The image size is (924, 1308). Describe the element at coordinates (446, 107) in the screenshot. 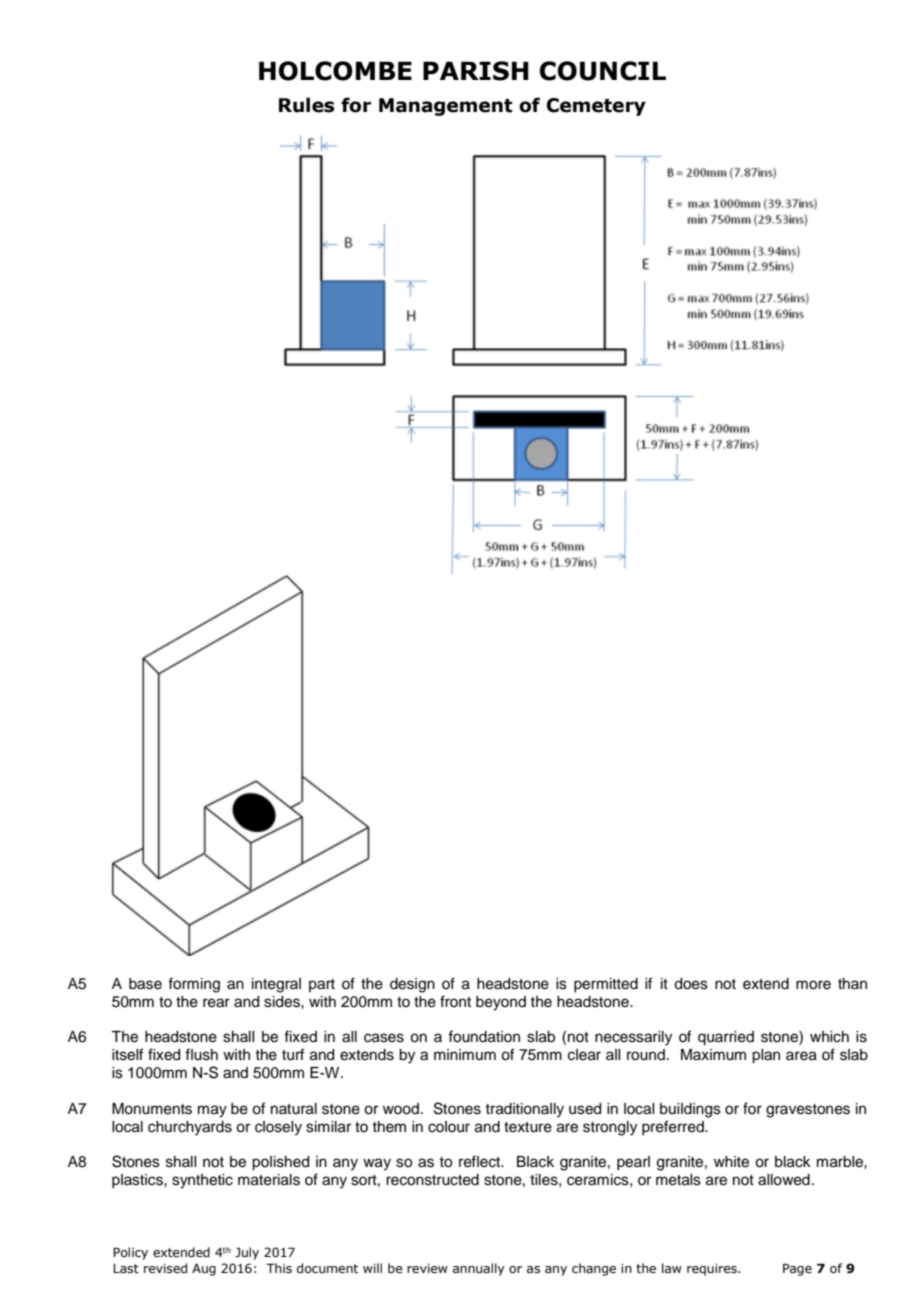

I see `Management` at that location.
